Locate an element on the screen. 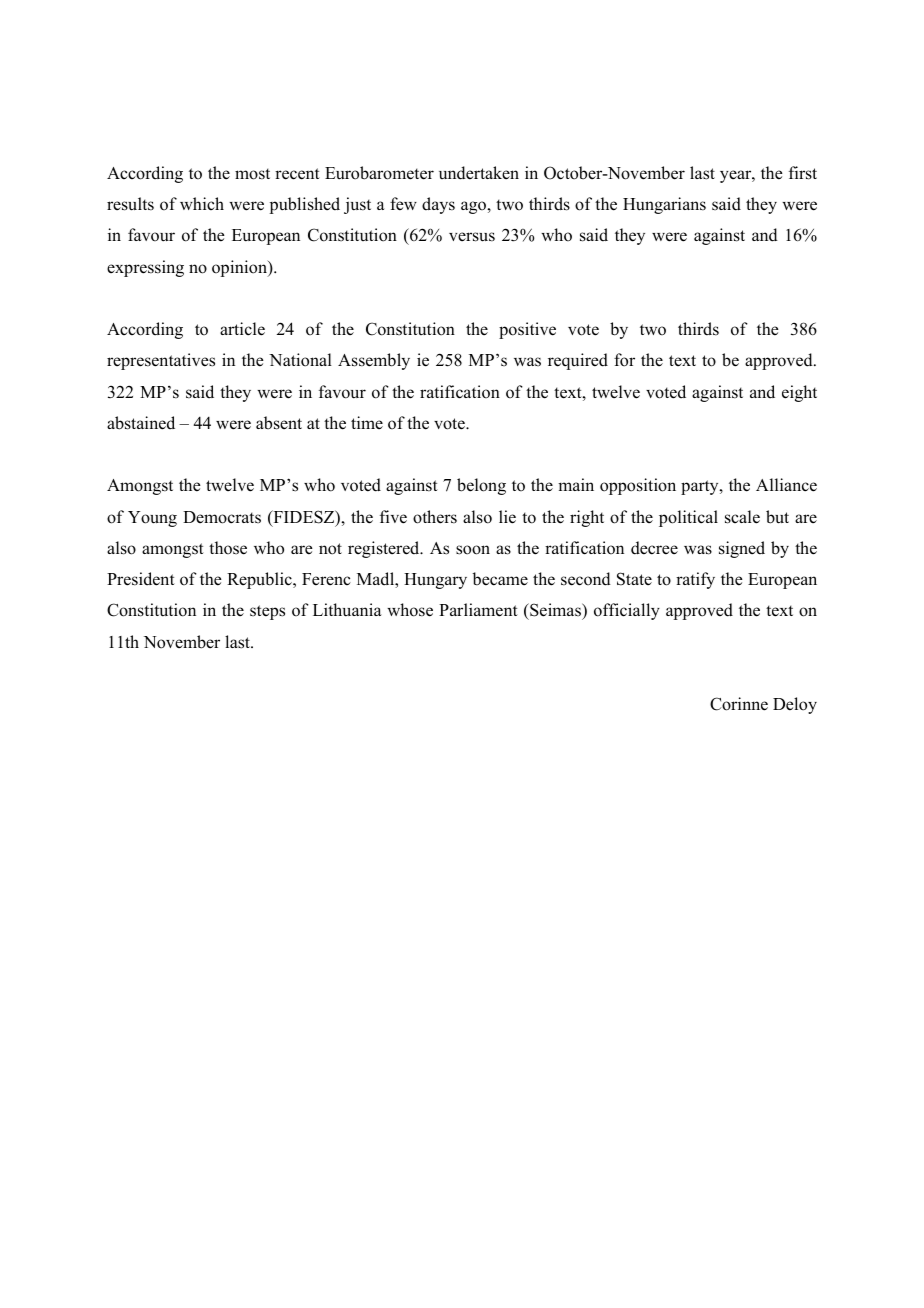 The width and height of the screenshot is (924, 1308). which is located at coordinates (202, 203).
